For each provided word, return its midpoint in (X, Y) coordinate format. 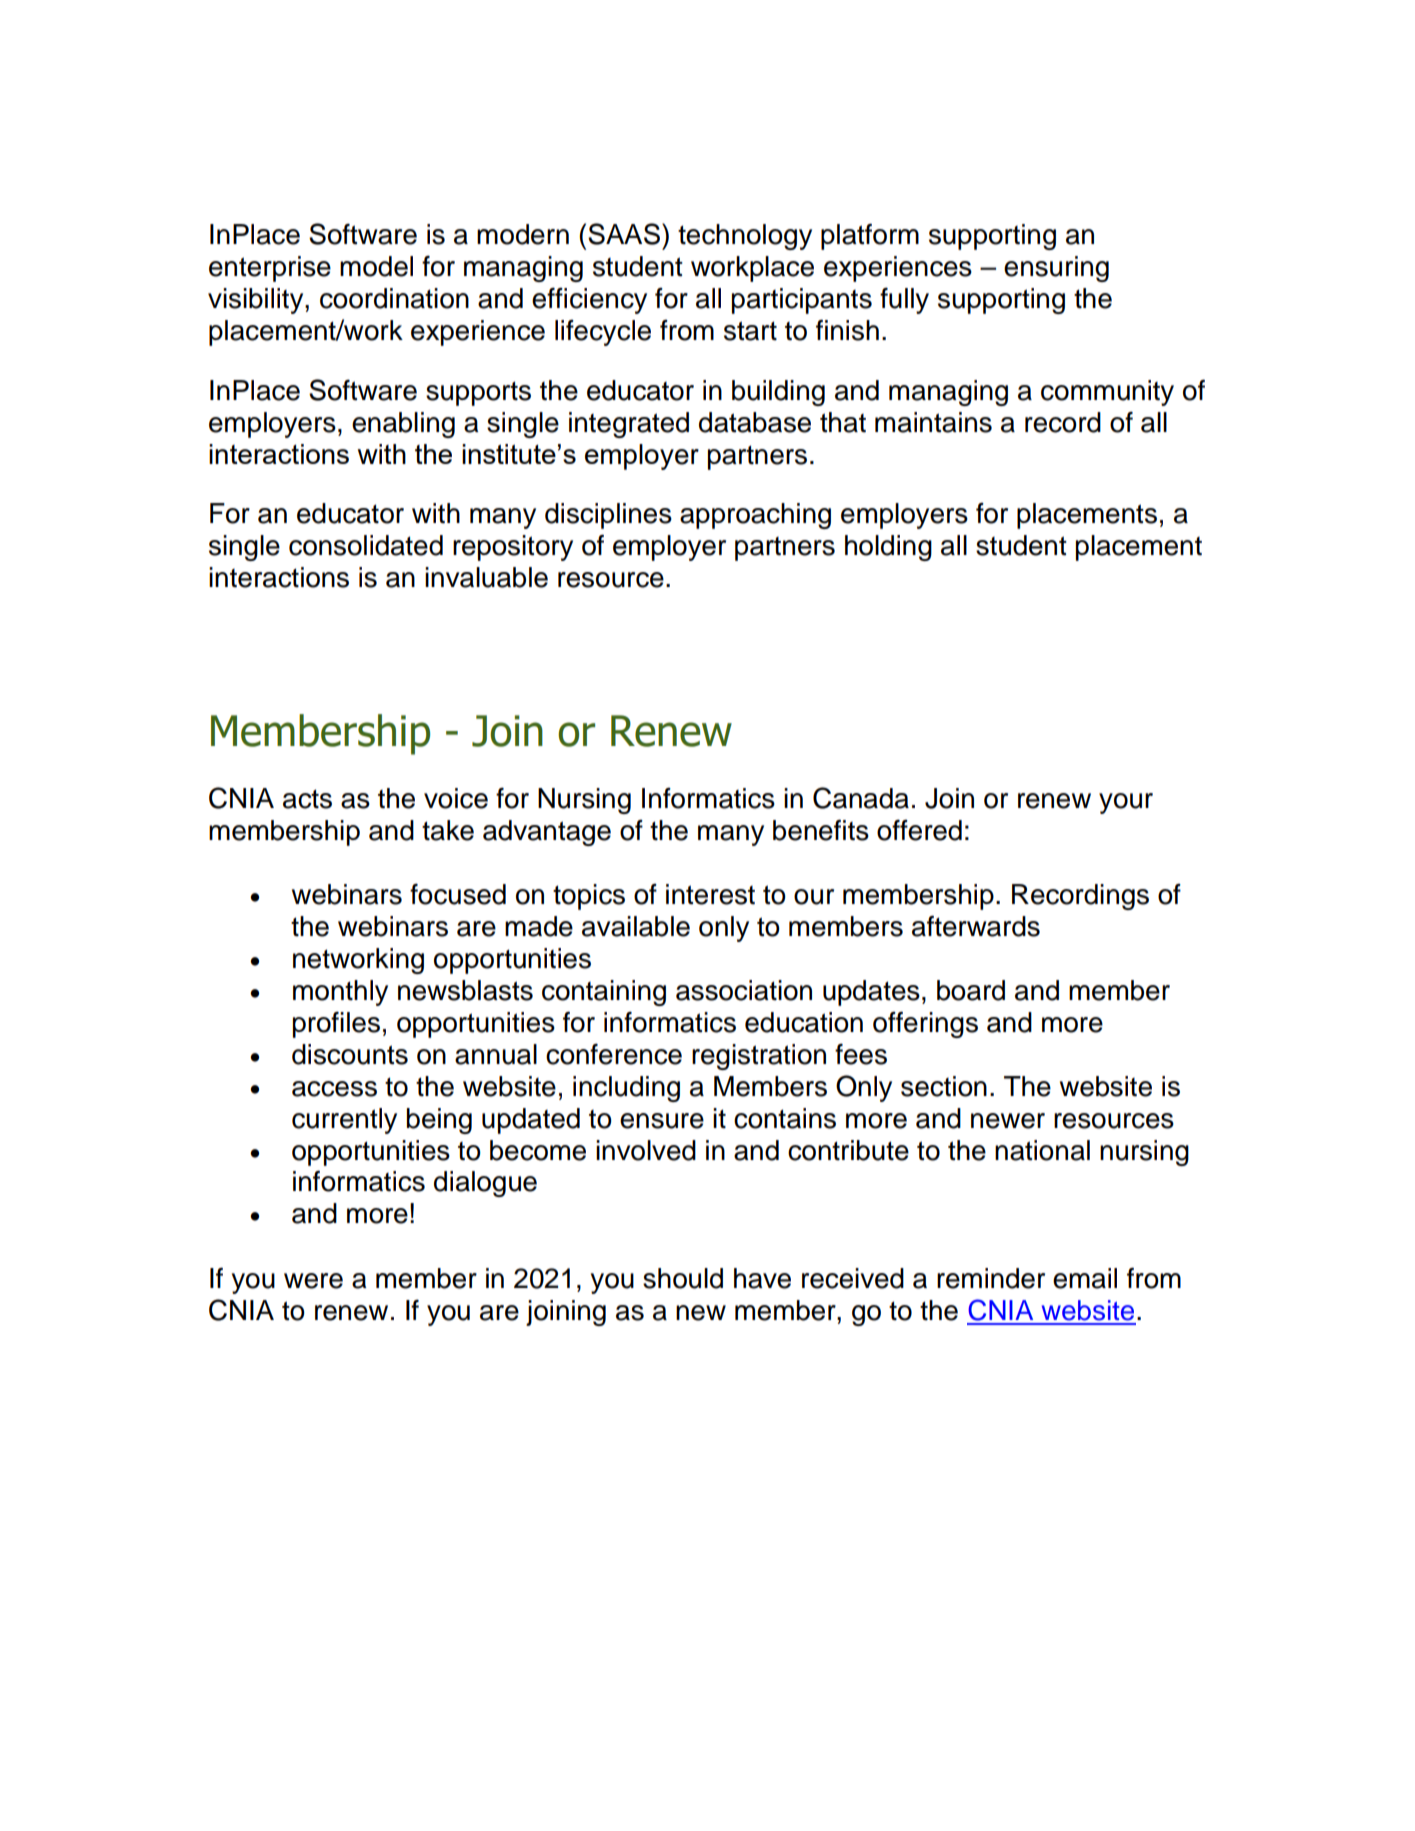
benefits (821, 830)
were (313, 1281)
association (744, 990)
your (1126, 803)
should (683, 1278)
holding (888, 548)
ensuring (1056, 269)
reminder (991, 1278)
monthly (340, 993)
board (971, 990)
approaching (755, 516)
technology (745, 237)
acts (307, 799)
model (376, 266)
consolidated (366, 545)
